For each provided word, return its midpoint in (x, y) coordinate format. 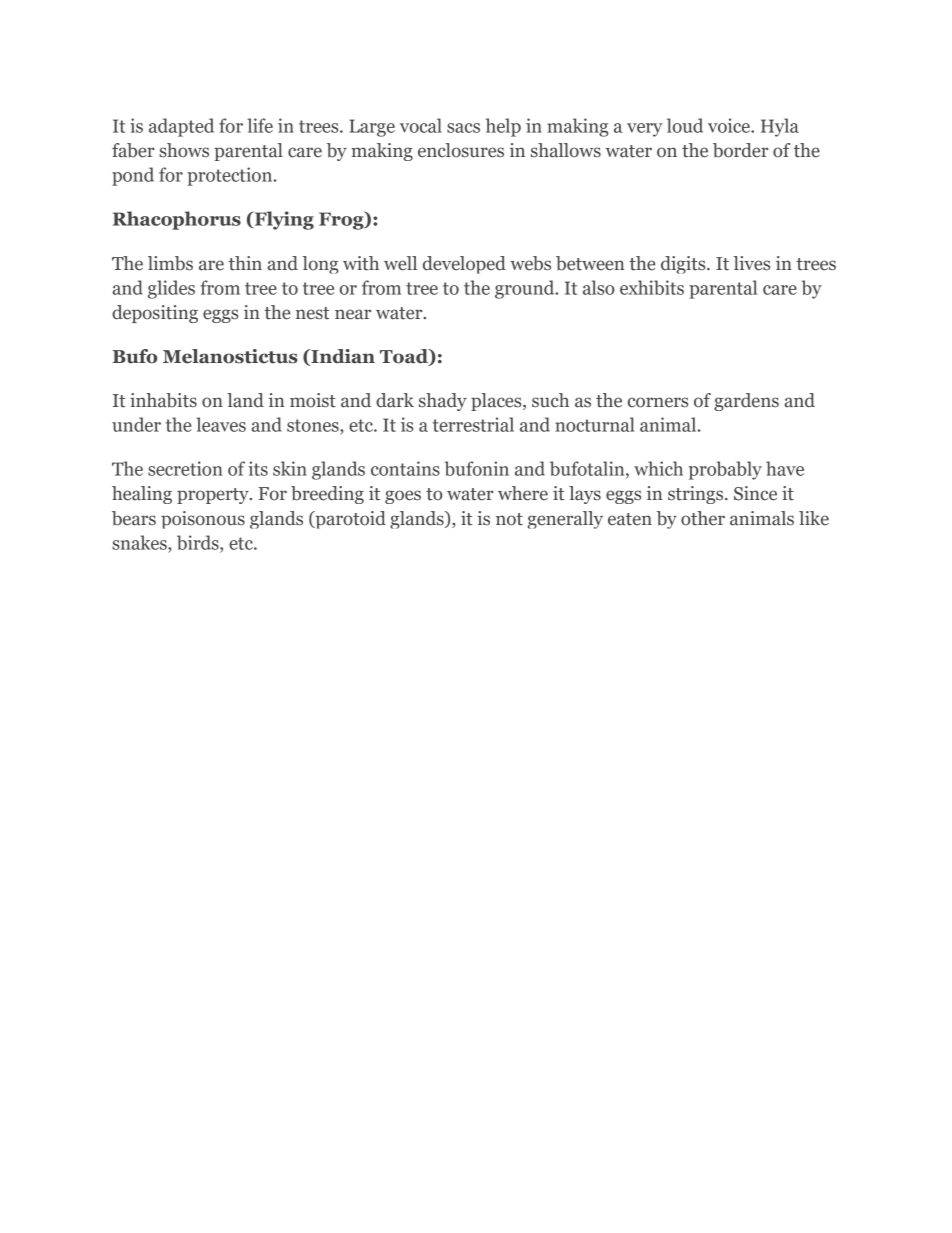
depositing (155, 314)
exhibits (652, 287)
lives (752, 263)
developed (464, 265)
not (509, 519)
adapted (181, 127)
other (703, 518)
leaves (221, 424)
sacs (463, 128)
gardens (746, 402)
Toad (405, 357)
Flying (283, 220)
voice (730, 125)
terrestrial (473, 424)
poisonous (203, 520)
